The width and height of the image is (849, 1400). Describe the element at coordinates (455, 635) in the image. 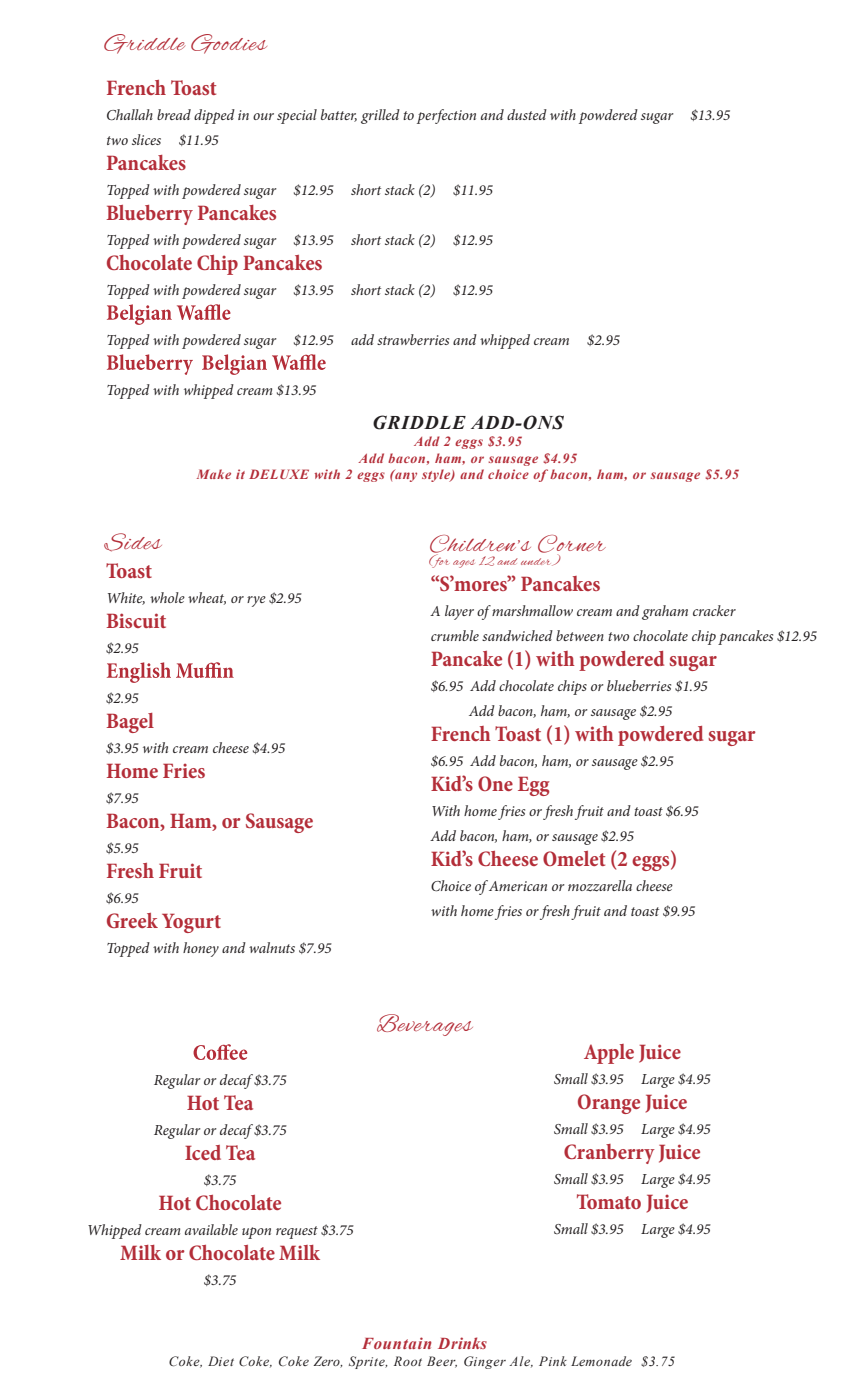

I see `crumble` at that location.
